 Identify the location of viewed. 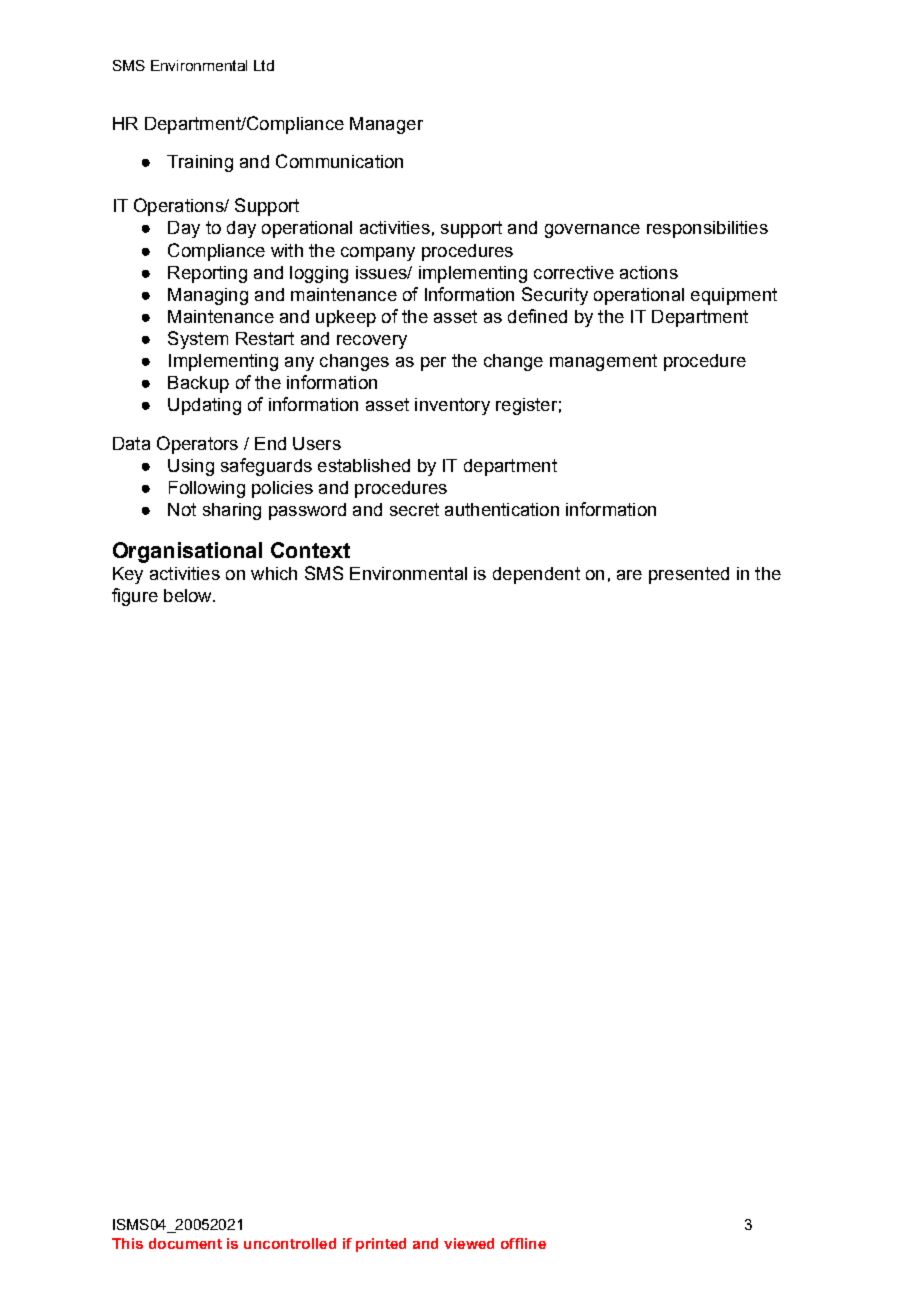
(469, 1243).
